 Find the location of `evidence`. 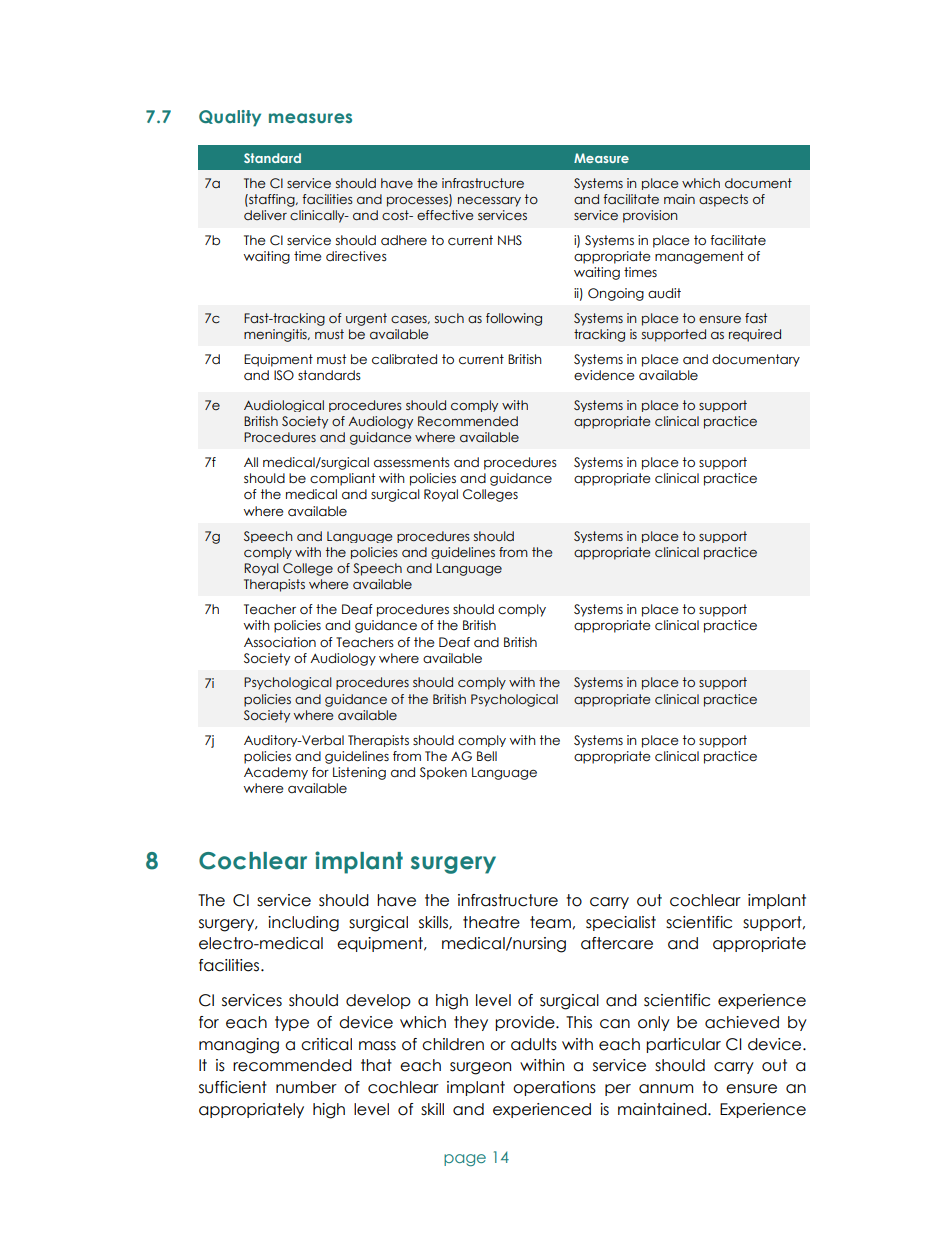

evidence is located at coordinates (604, 375).
